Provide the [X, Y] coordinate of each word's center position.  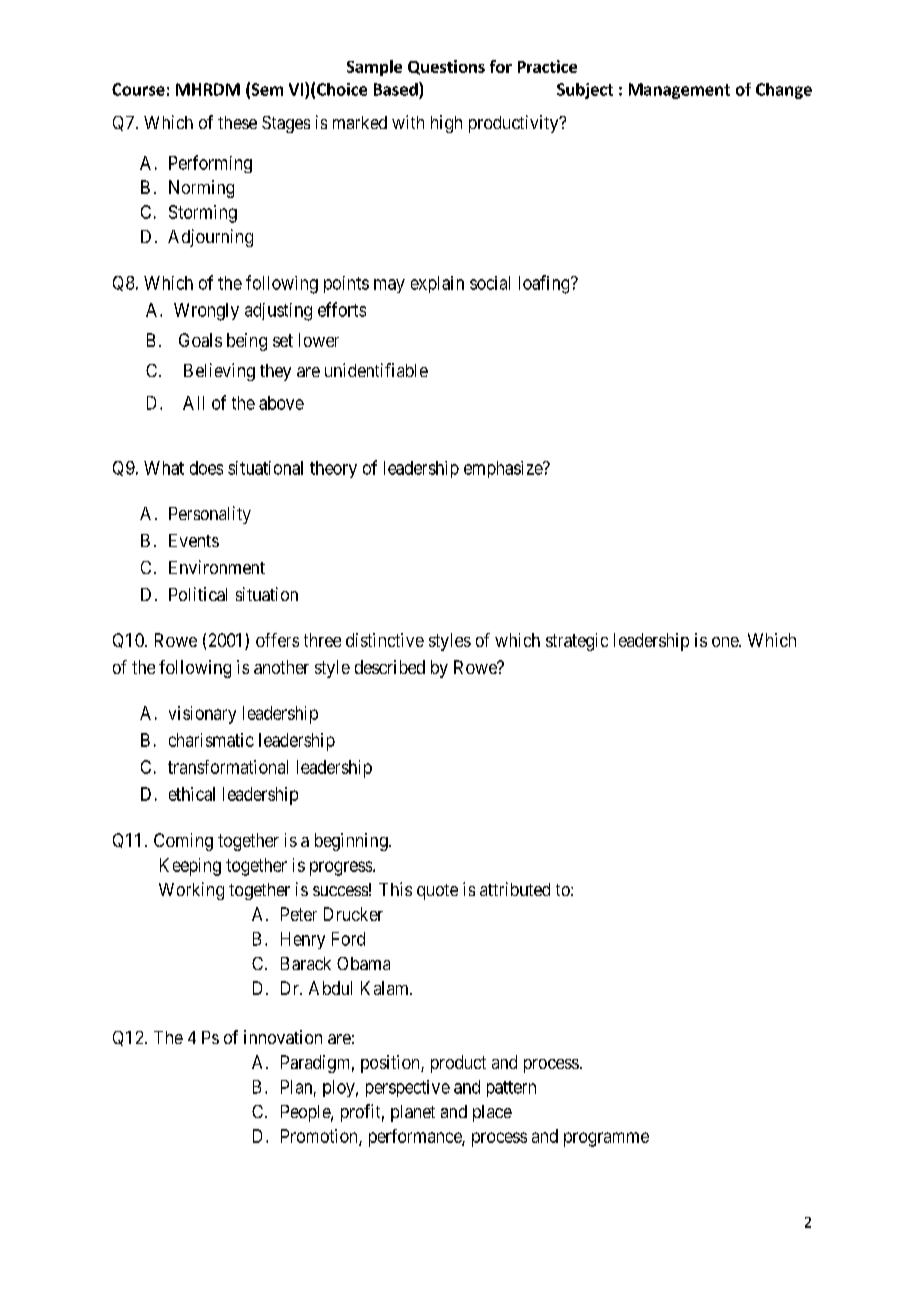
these [237, 122]
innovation [283, 1037]
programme [606, 1139]
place [492, 1113]
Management [679, 91]
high [446, 124]
